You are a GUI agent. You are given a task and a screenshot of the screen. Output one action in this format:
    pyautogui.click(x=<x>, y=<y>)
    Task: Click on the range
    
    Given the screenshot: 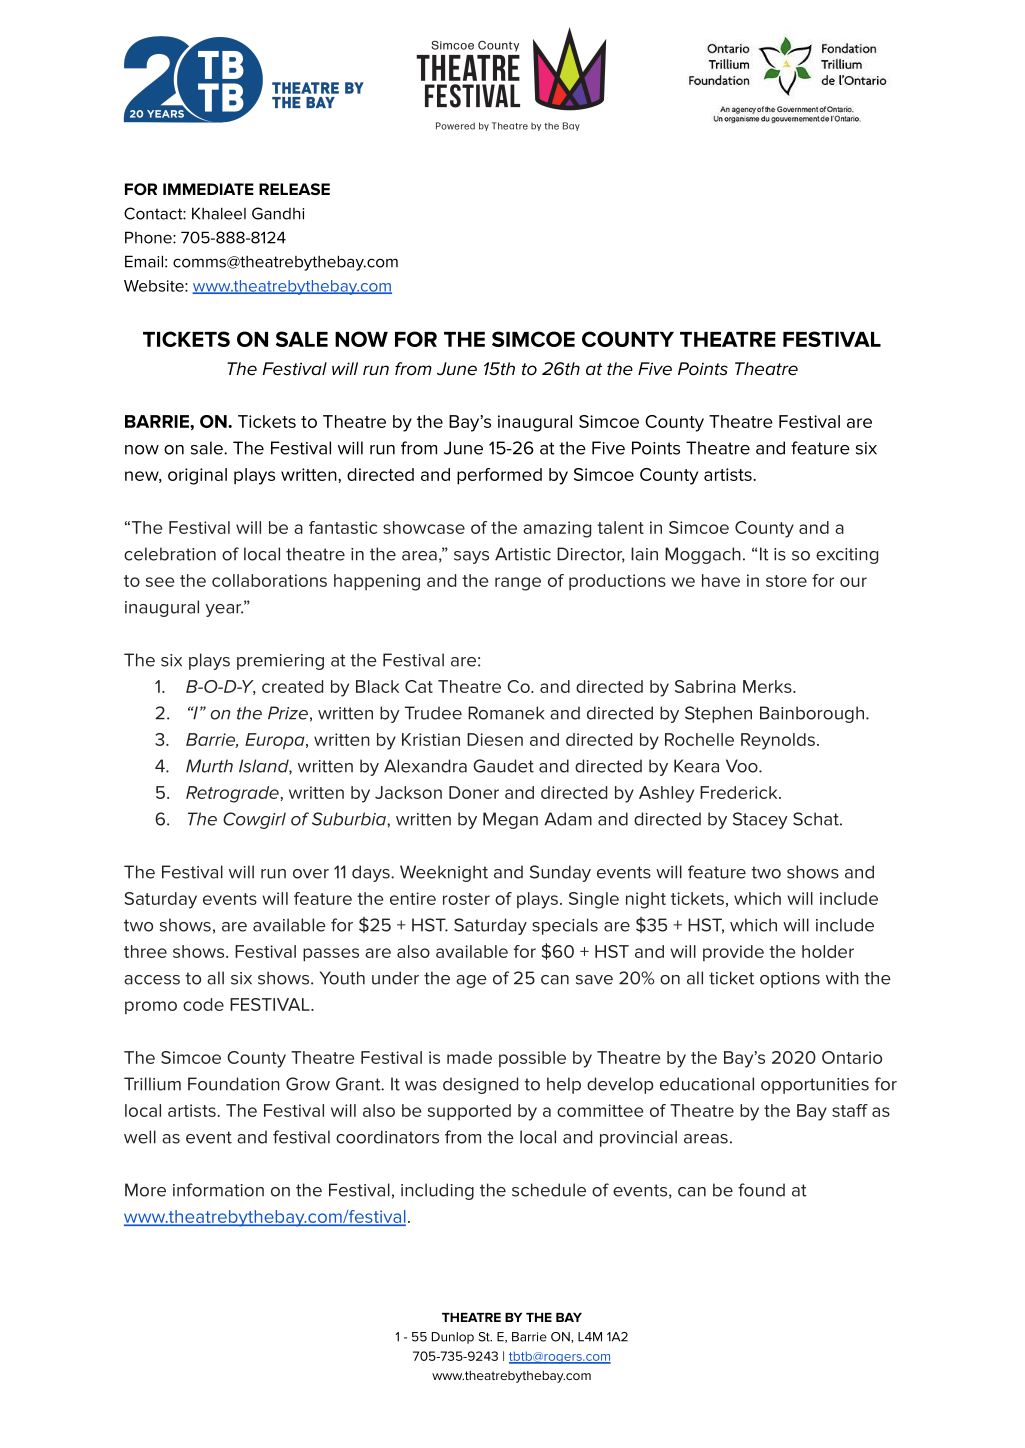 What is the action you would take?
    pyautogui.click(x=518, y=584)
